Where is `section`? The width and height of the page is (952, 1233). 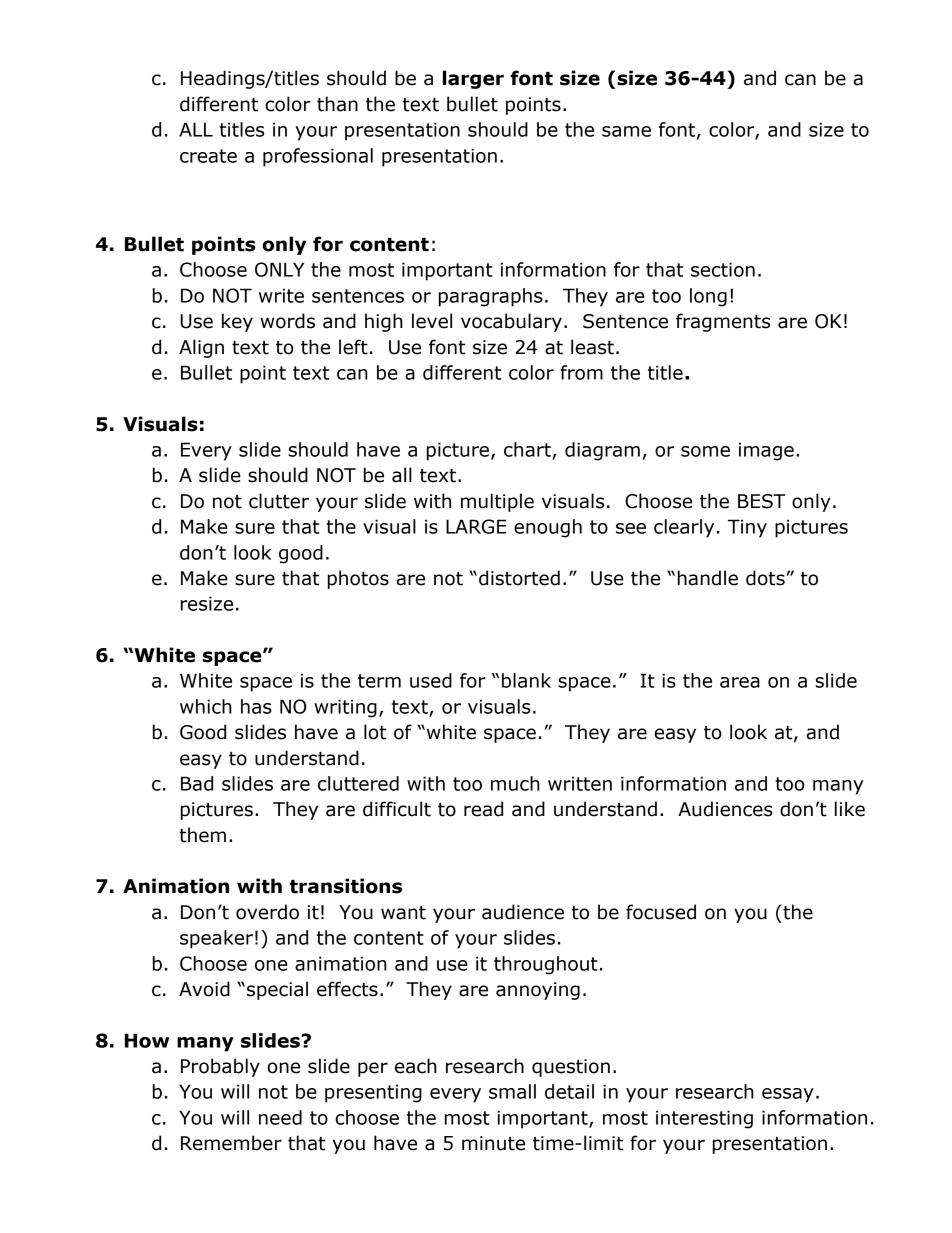
section is located at coordinates (723, 269).
